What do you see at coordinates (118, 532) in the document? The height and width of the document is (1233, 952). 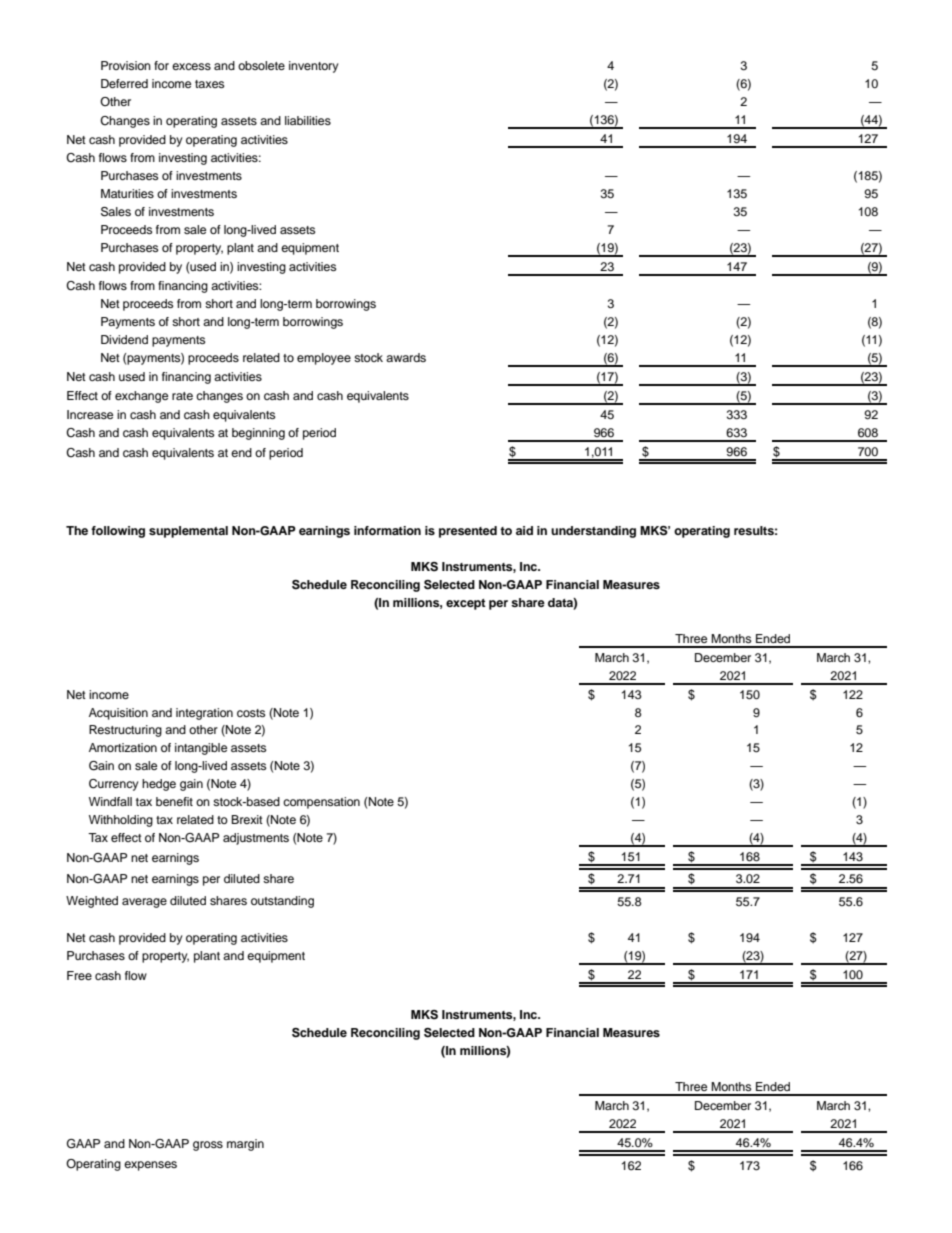 I see `following` at bounding box center [118, 532].
